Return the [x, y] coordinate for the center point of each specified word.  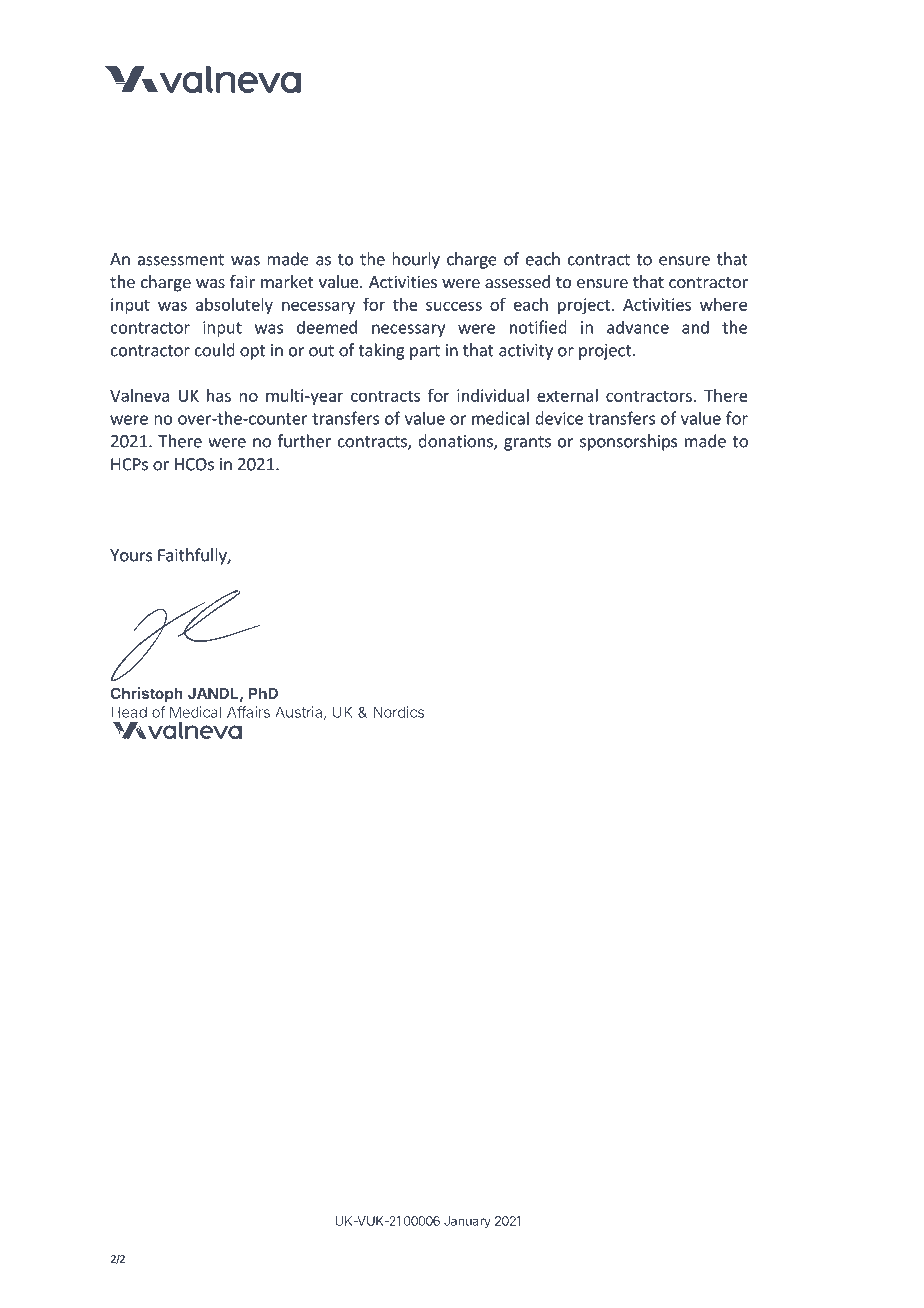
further [304, 441]
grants [527, 443]
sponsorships [628, 442]
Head [129, 712]
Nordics [398, 712]
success [454, 306]
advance [638, 327]
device [559, 418]
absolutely [234, 306]
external [567, 395]
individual [493, 395]
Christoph [147, 694]
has [219, 395]
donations [456, 442]
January [467, 1222]
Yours [131, 555]
